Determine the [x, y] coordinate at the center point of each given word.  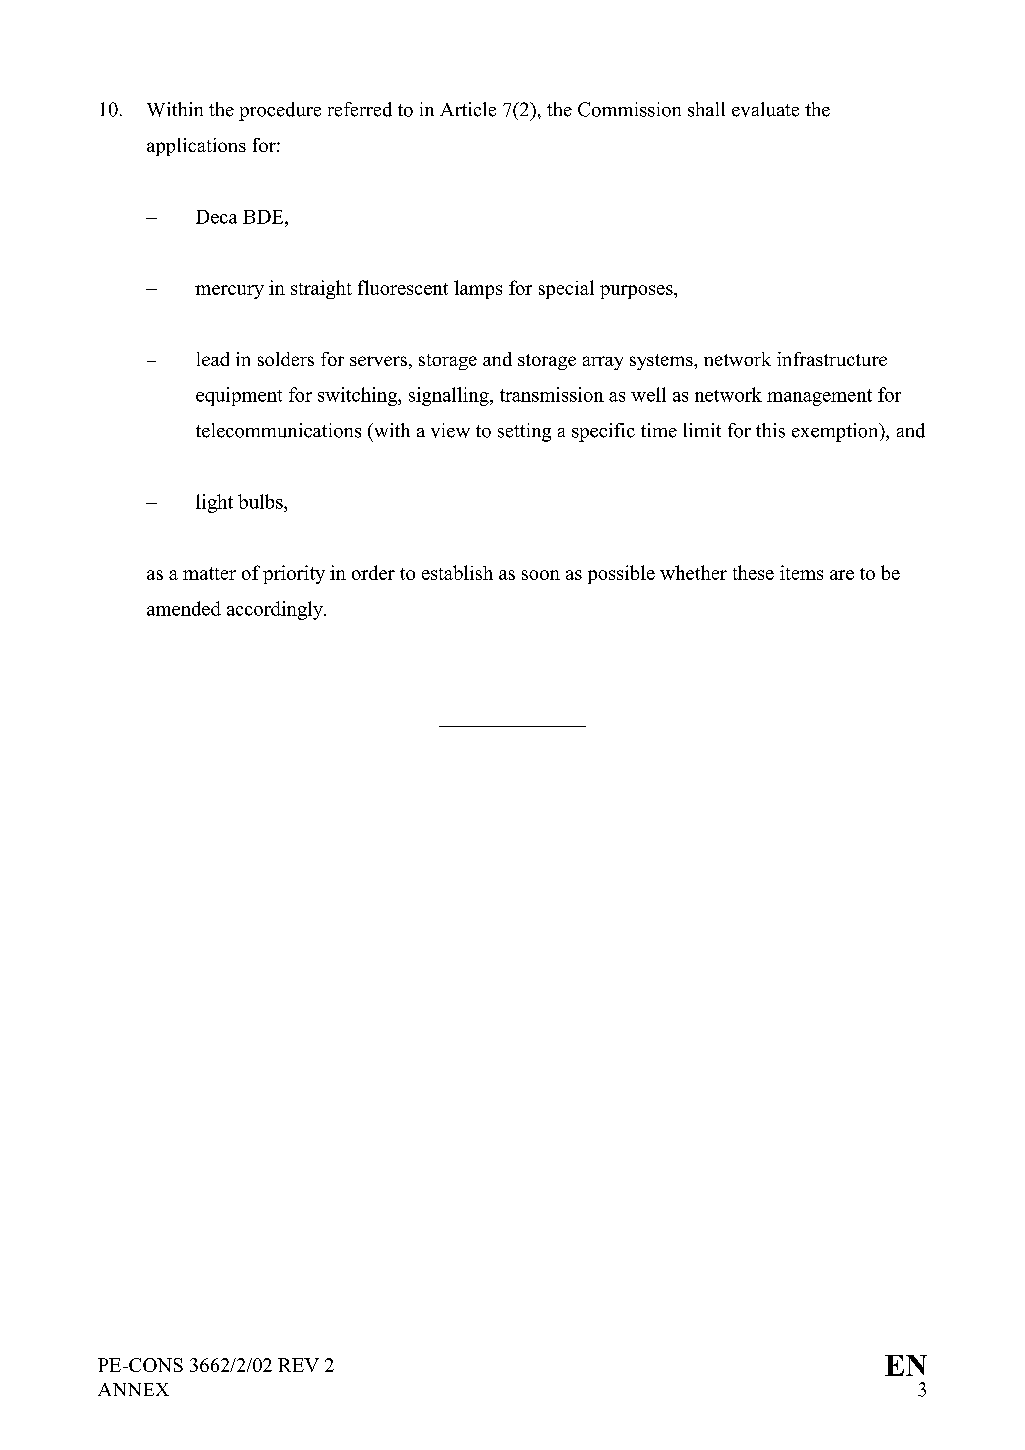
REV [298, 1365]
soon [541, 575]
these [753, 572]
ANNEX [133, 1389]
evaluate [765, 109]
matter [209, 573]
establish [457, 572]
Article [468, 109]
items [801, 572]
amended [184, 608]
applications [196, 147]
